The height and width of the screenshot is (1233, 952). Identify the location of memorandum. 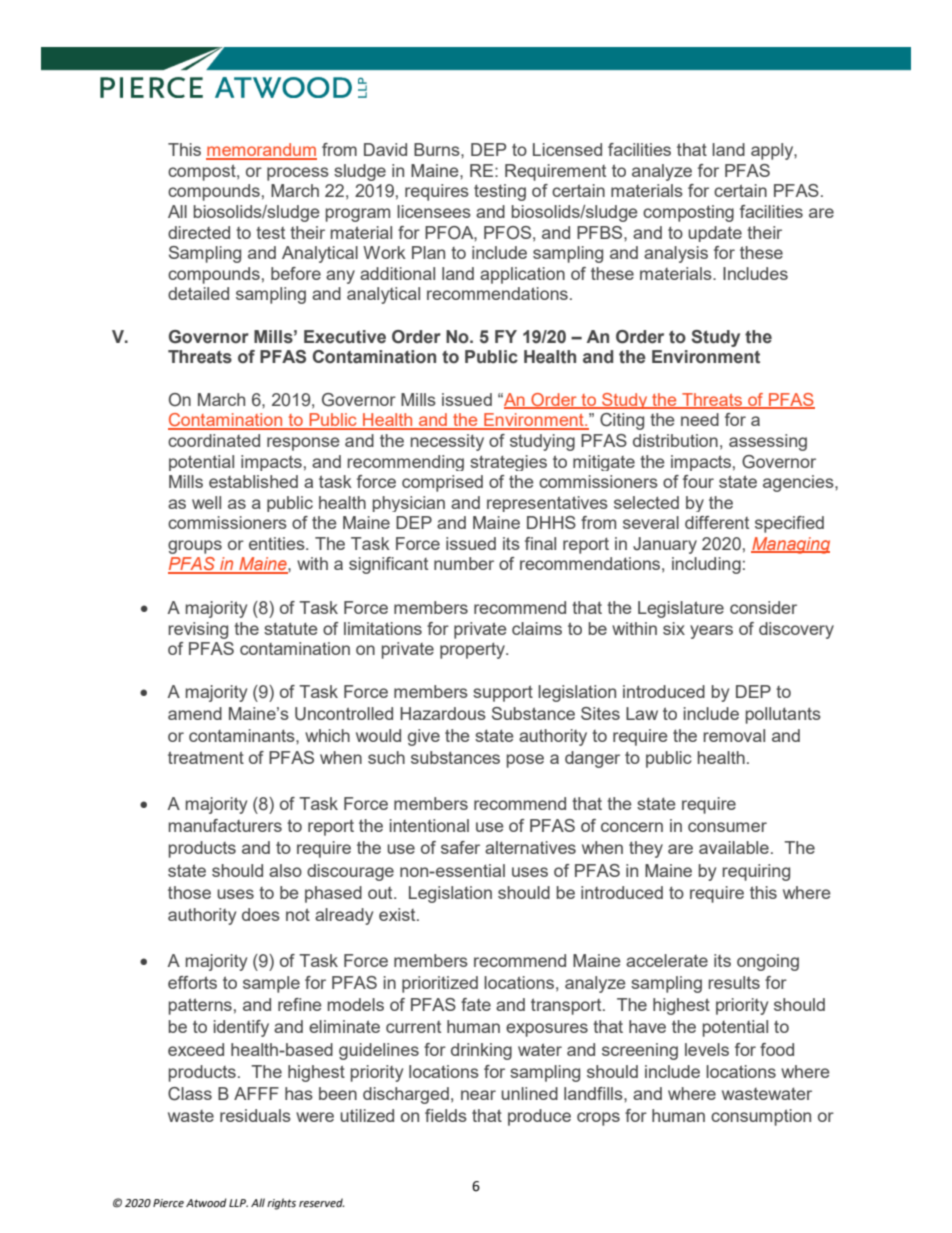
(261, 151).
